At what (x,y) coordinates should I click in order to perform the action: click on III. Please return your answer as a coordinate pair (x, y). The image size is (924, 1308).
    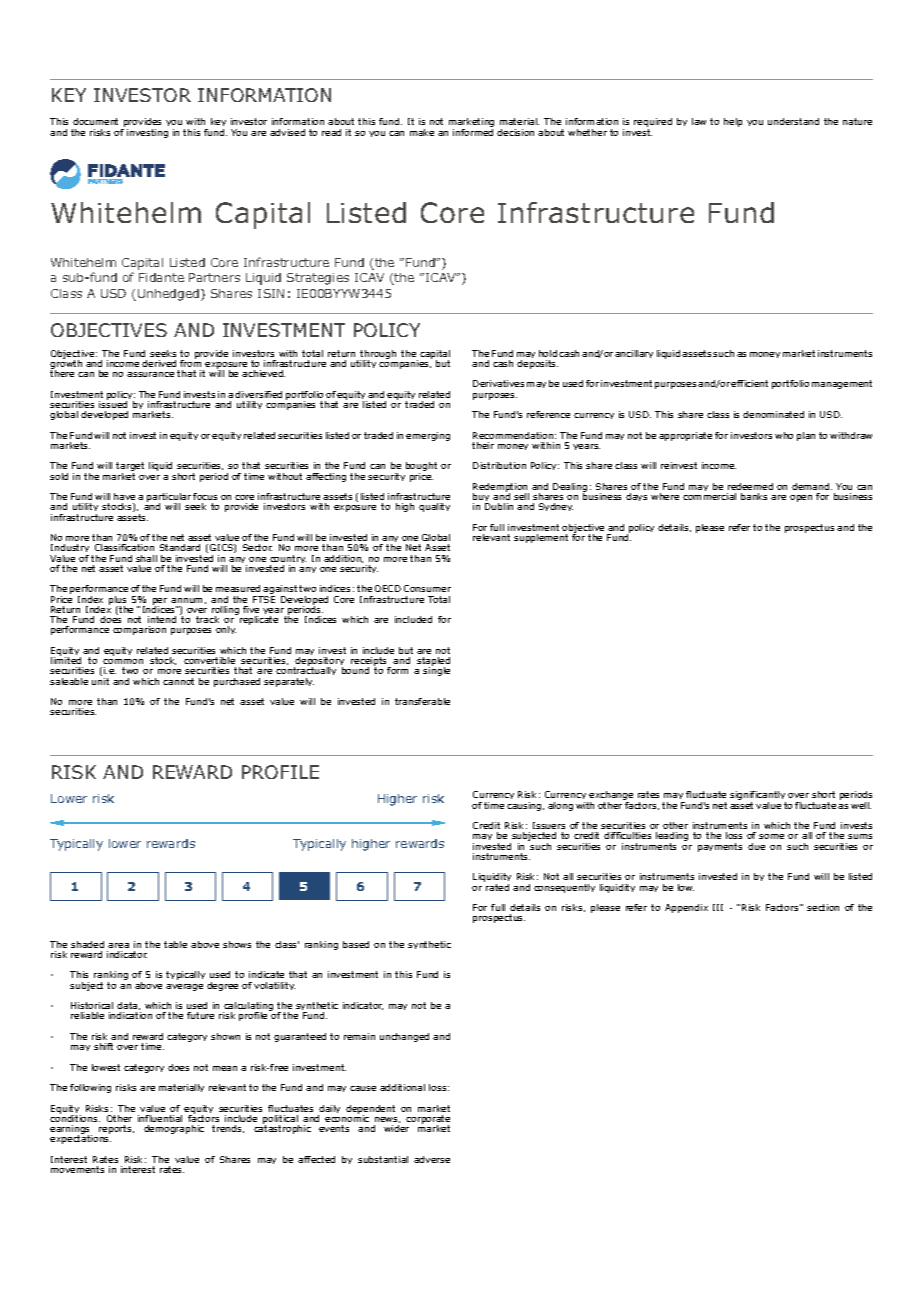
    Looking at the image, I should click on (718, 907).
